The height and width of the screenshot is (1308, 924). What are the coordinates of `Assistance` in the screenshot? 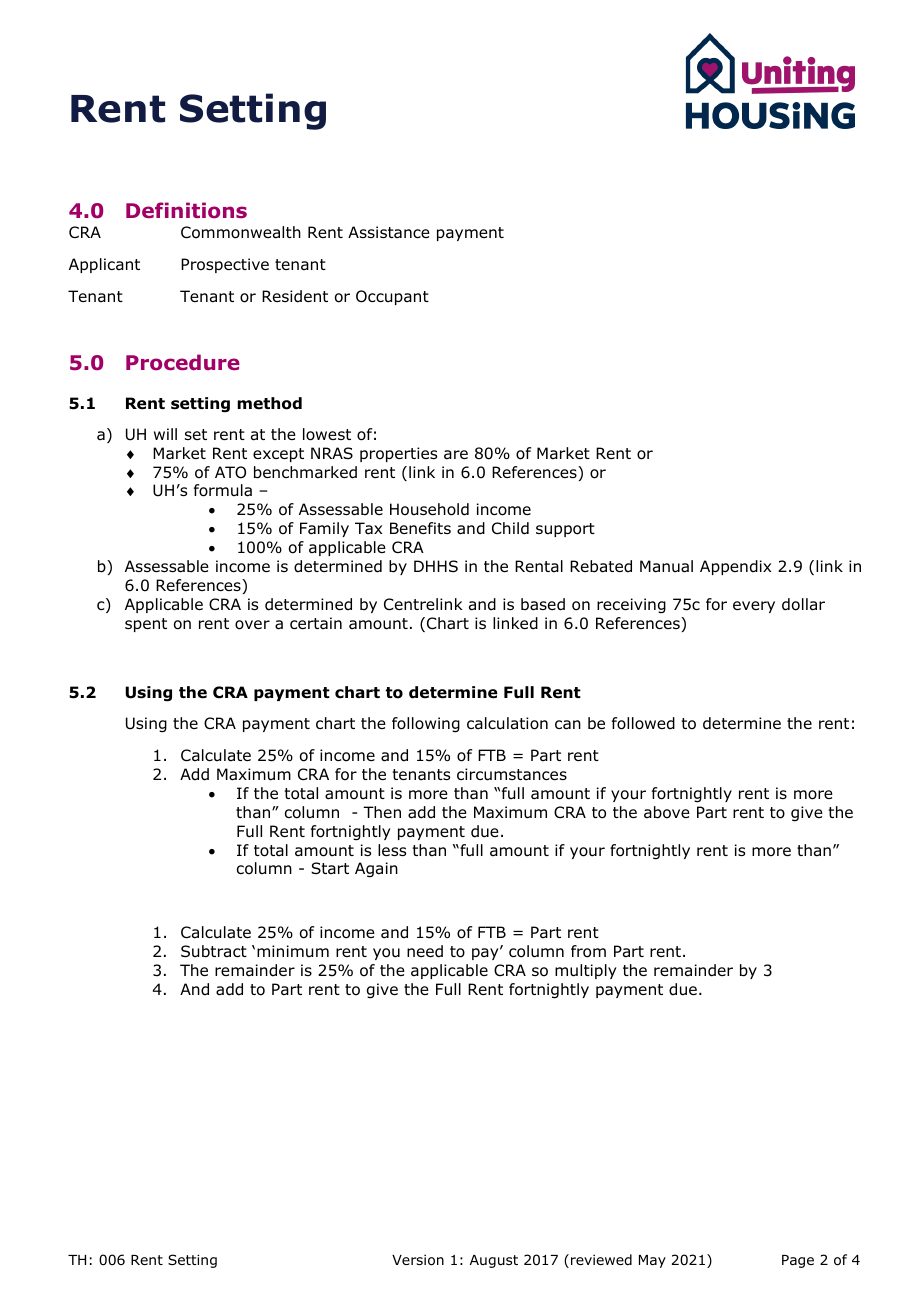 It's located at (389, 232).
